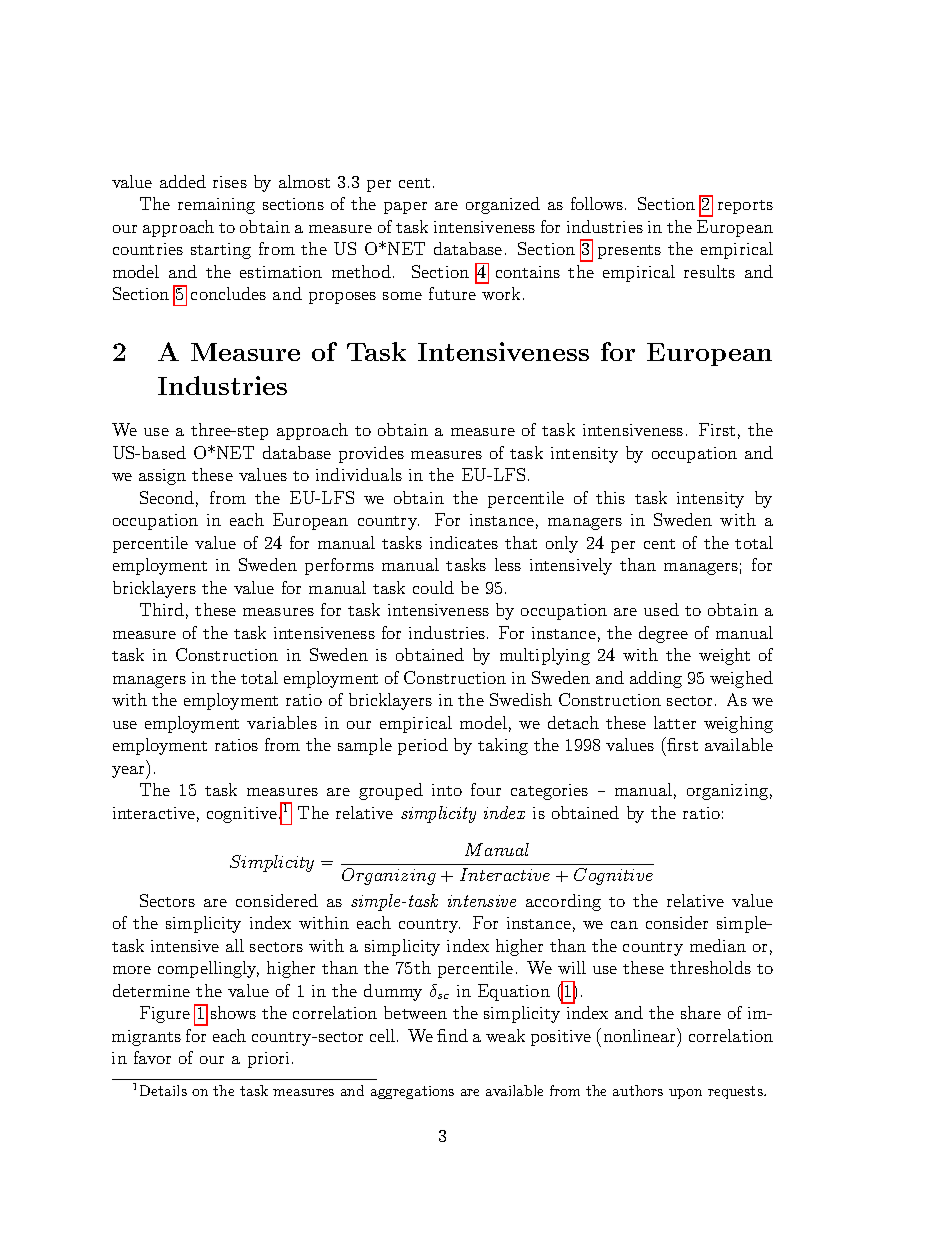 This document has width=952, height=1233. Describe the element at coordinates (282, 722) in the document. I see `variables` at that location.
